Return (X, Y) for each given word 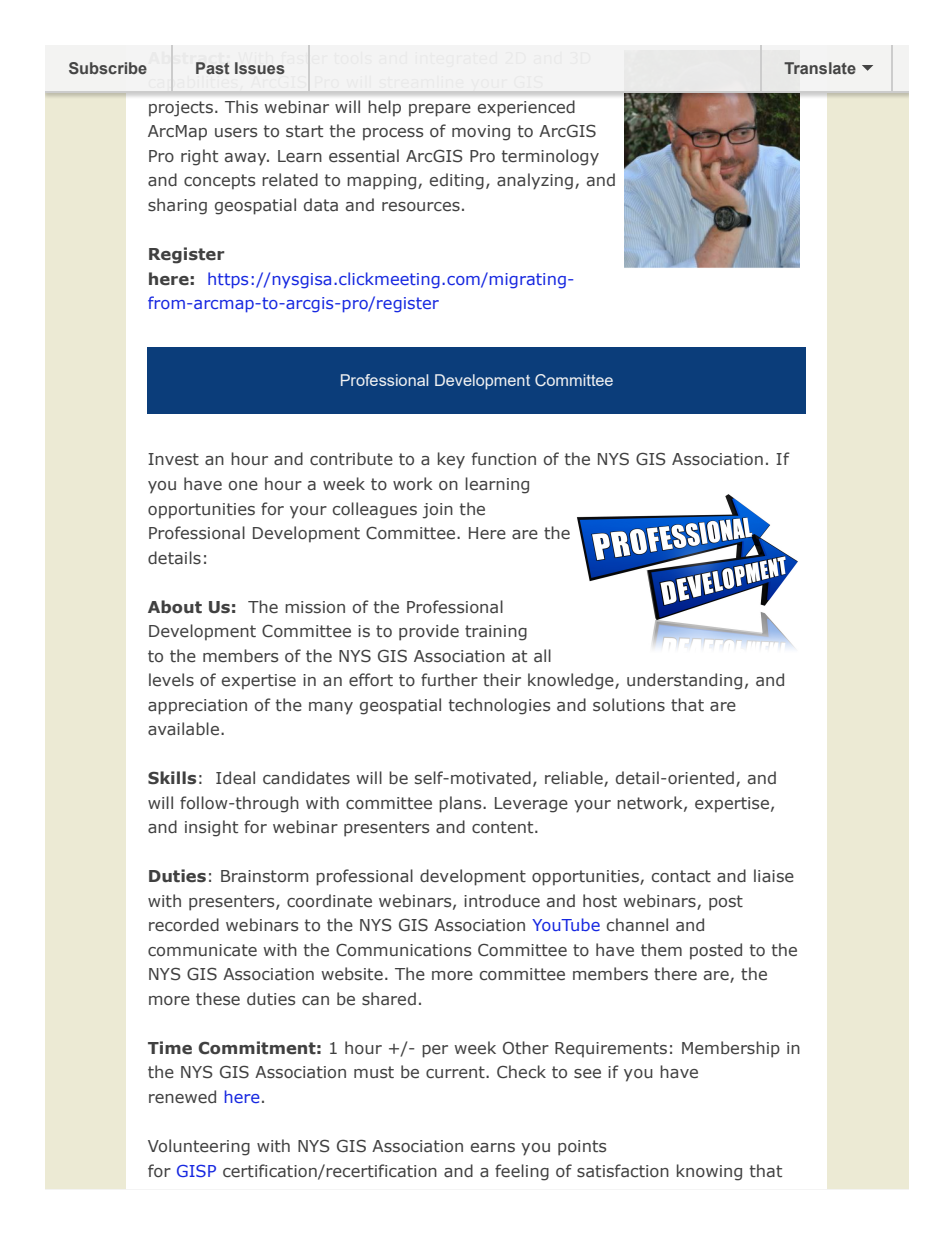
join (437, 511)
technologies (499, 706)
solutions (629, 705)
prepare (440, 110)
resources (421, 207)
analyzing (535, 181)
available (183, 729)
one (243, 485)
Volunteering (199, 1147)
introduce (502, 900)
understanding (684, 681)
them (661, 949)
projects (181, 109)
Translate (820, 68)
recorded (184, 924)
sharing (177, 206)
